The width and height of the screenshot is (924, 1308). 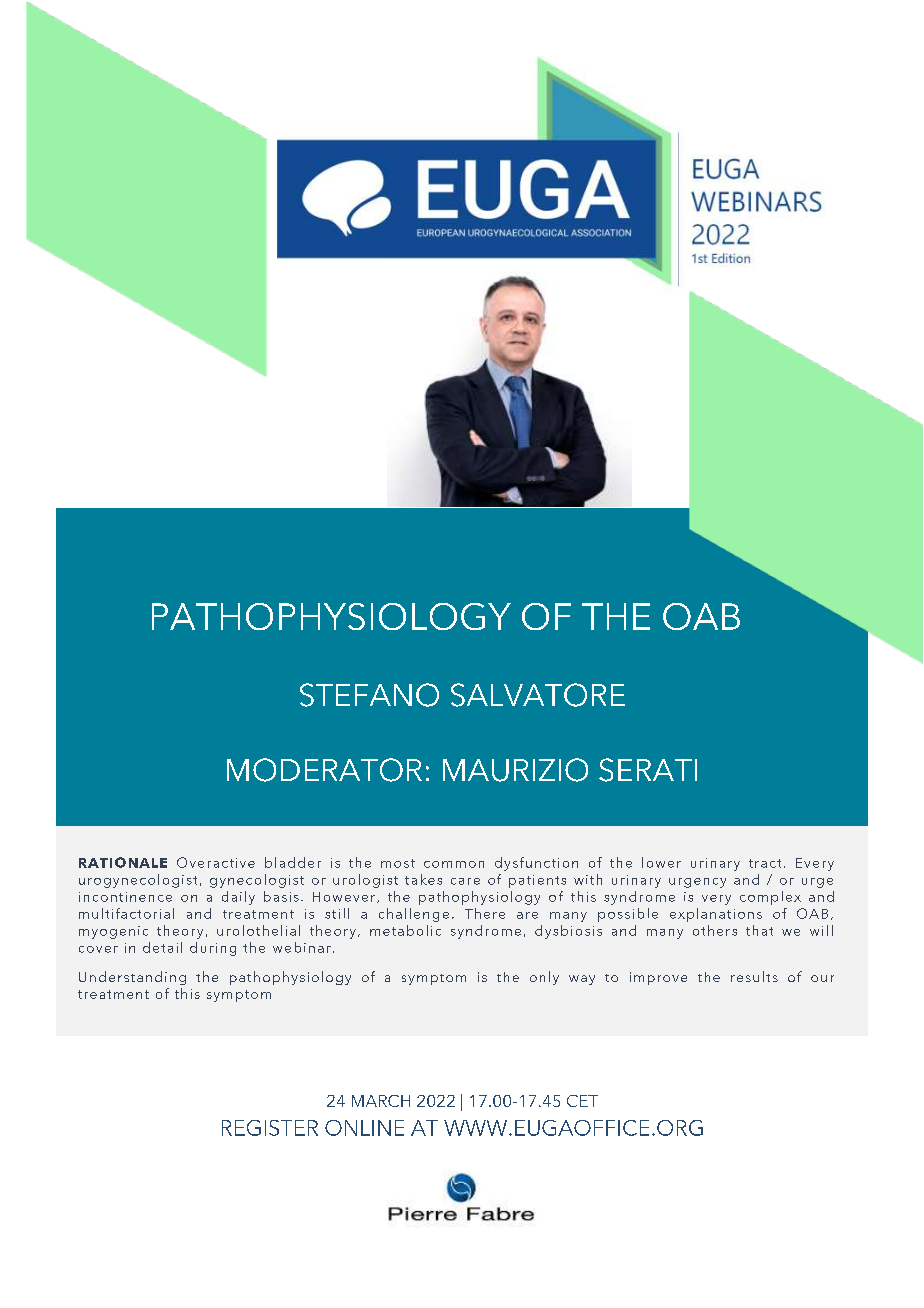 I want to click on STEFANO, so click(x=369, y=695).
